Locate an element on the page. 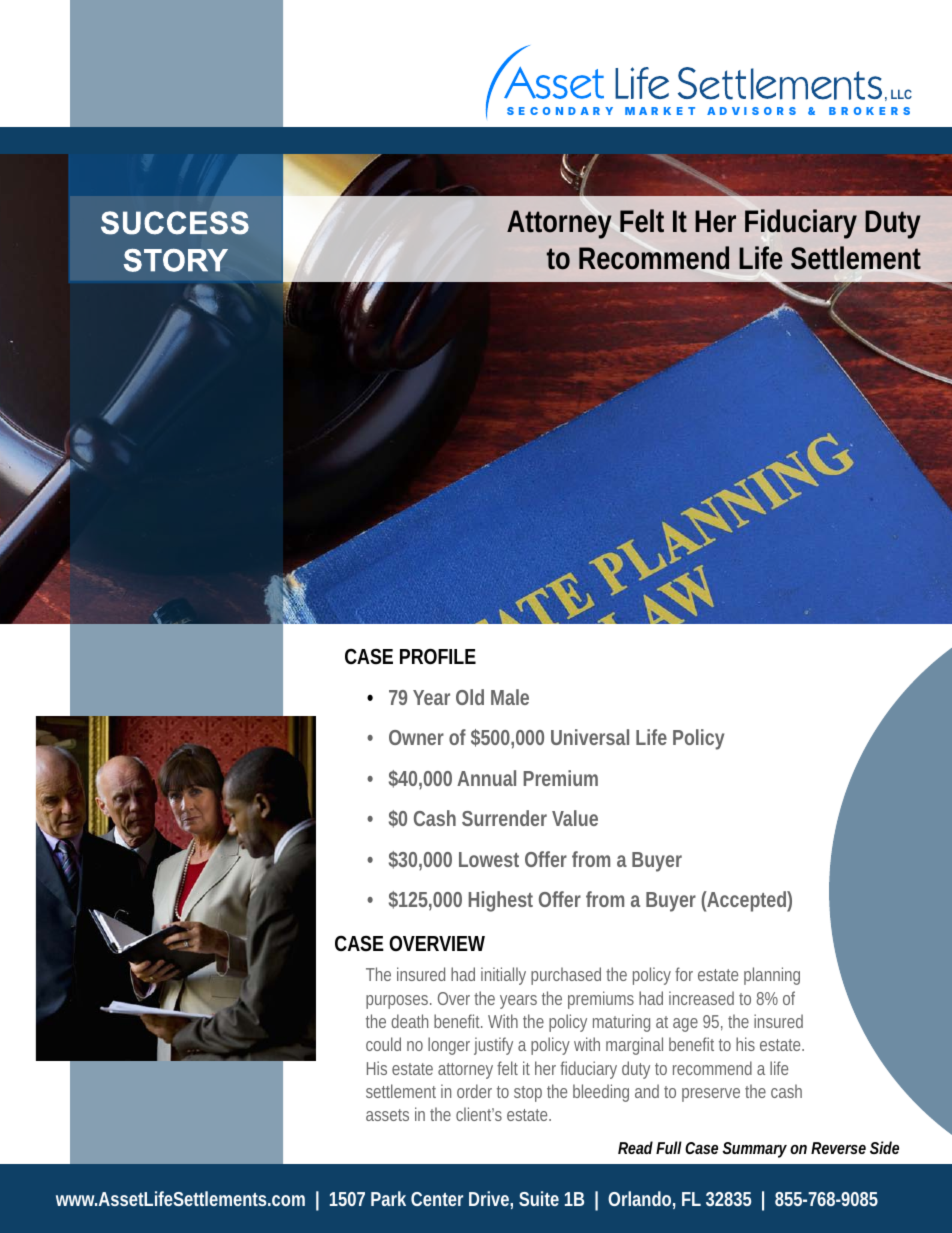  Universal is located at coordinates (590, 737).
